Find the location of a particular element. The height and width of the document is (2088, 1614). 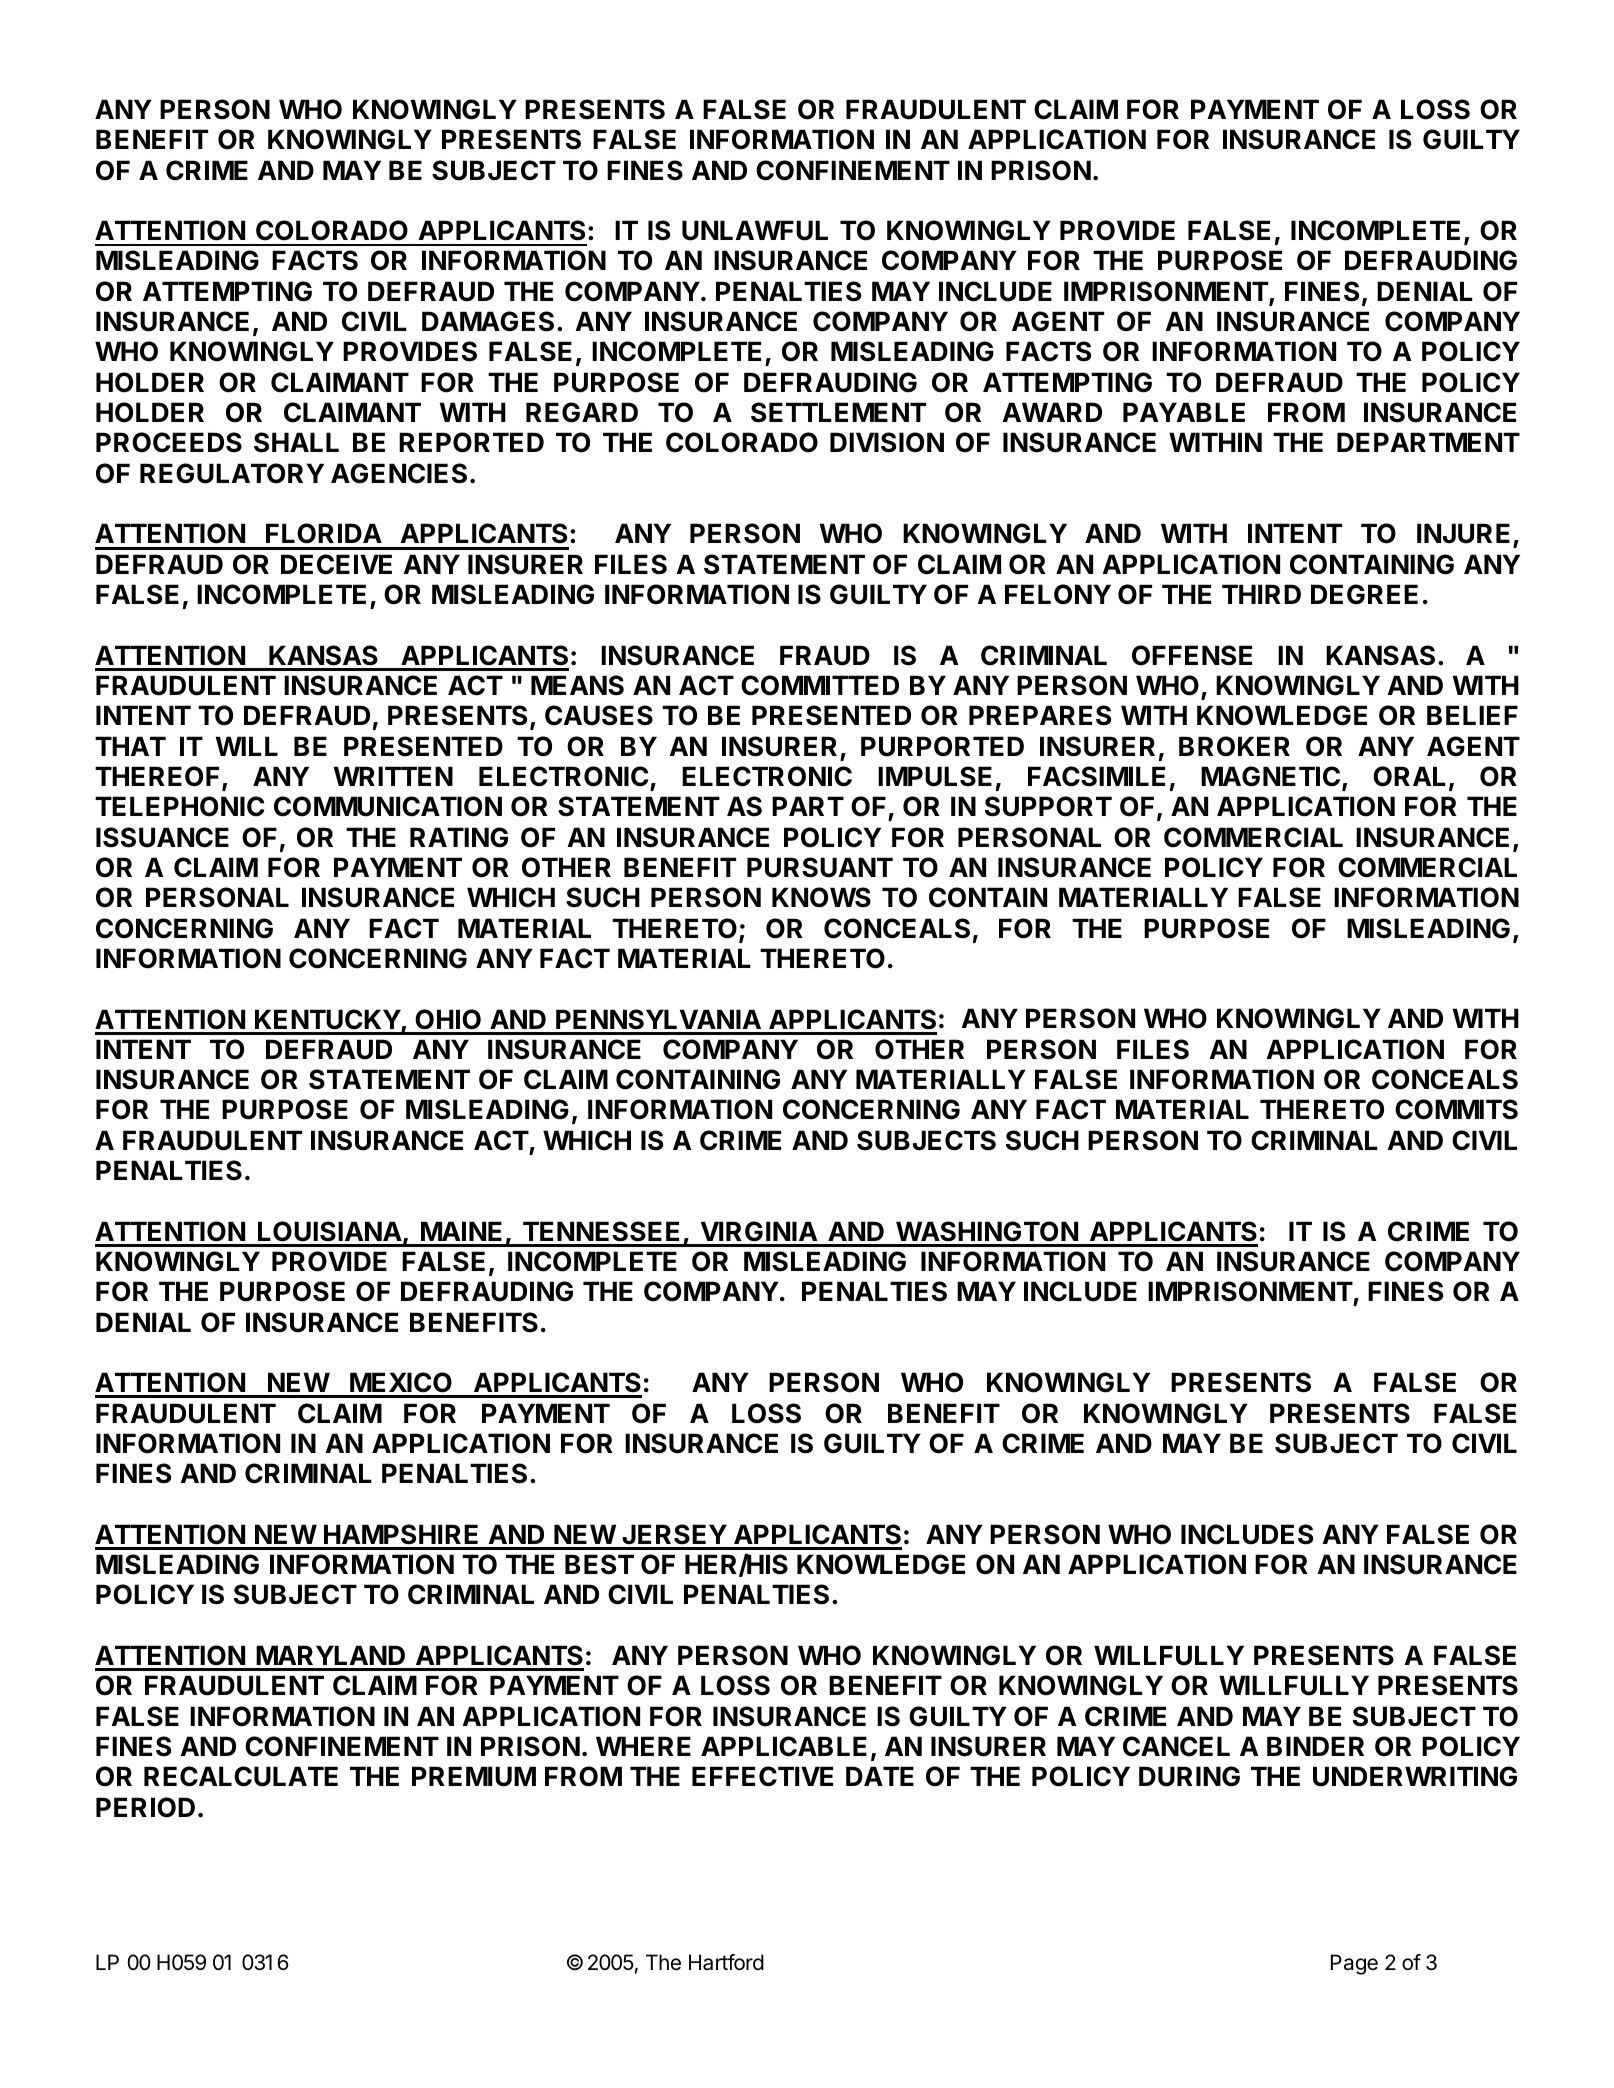

DECEIVE is located at coordinates (336, 564).
